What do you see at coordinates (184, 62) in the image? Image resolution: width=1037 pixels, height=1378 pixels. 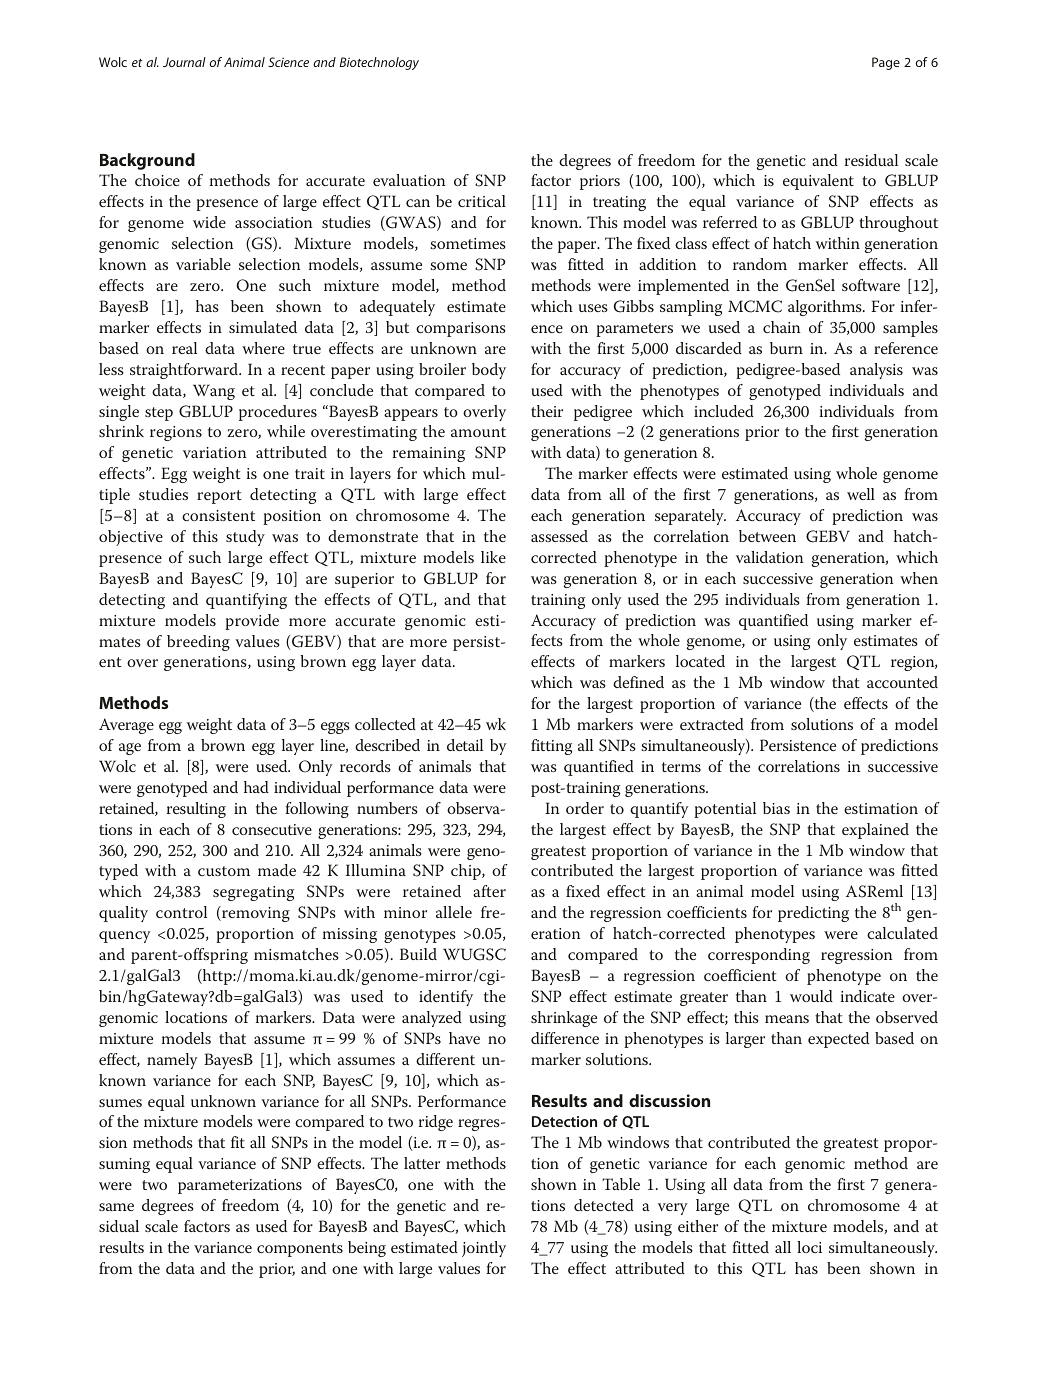 I see `Journal` at bounding box center [184, 62].
